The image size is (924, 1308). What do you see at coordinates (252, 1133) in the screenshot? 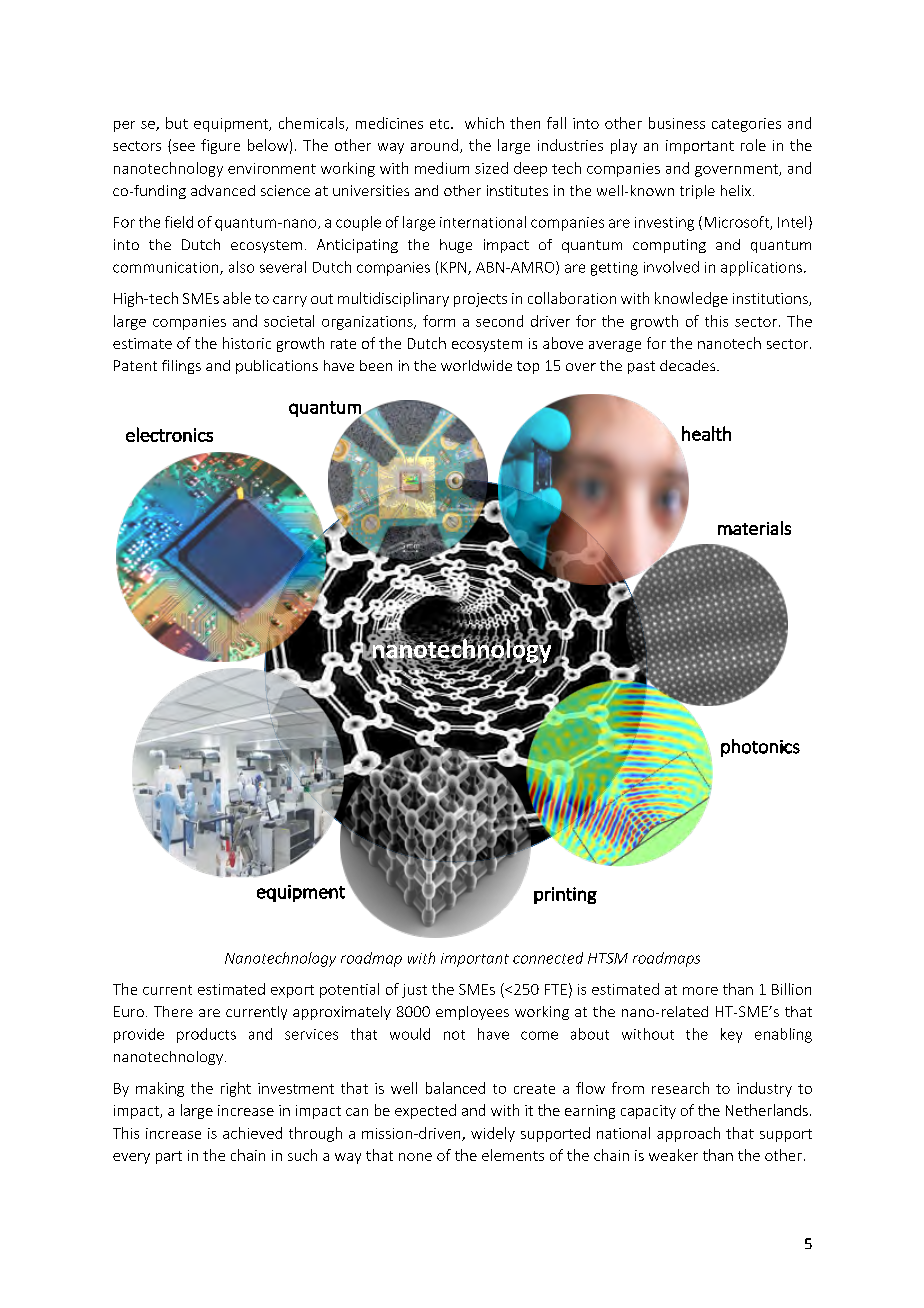
I see `achieved` at bounding box center [252, 1133].
